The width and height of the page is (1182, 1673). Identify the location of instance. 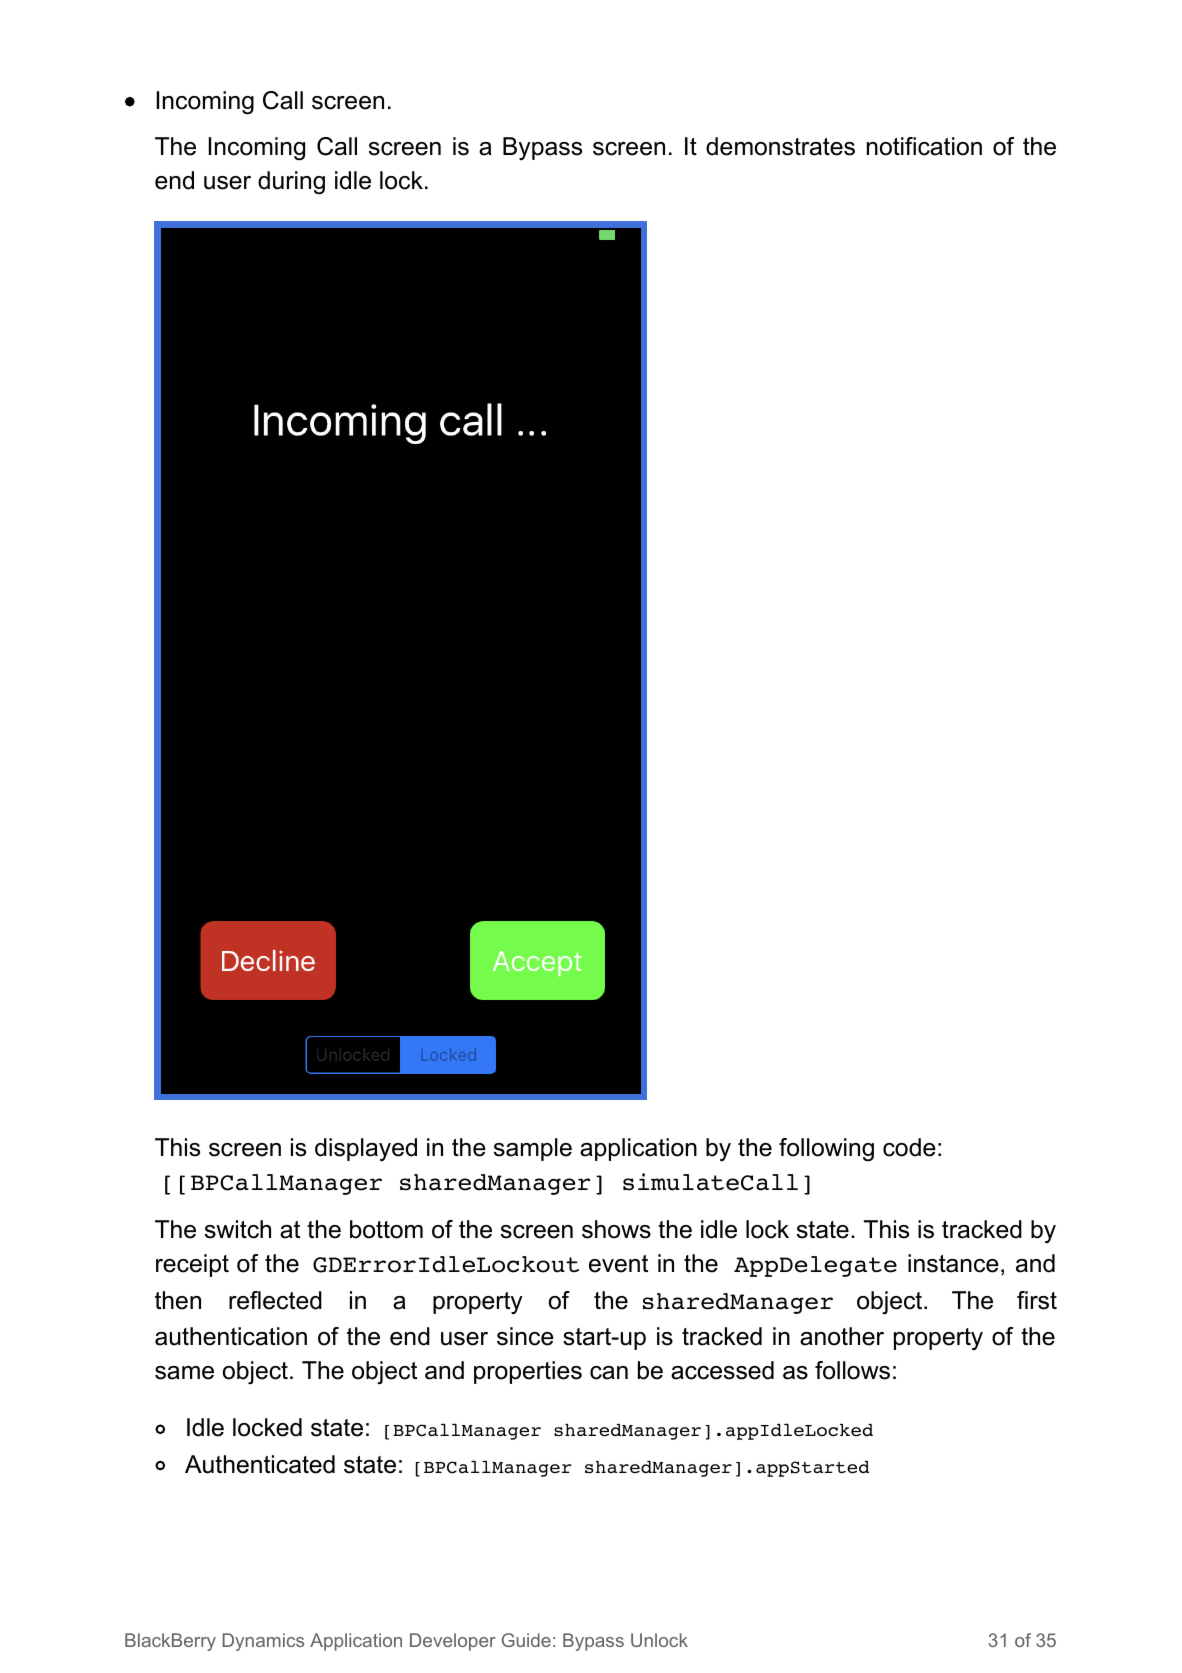
(953, 1263).
